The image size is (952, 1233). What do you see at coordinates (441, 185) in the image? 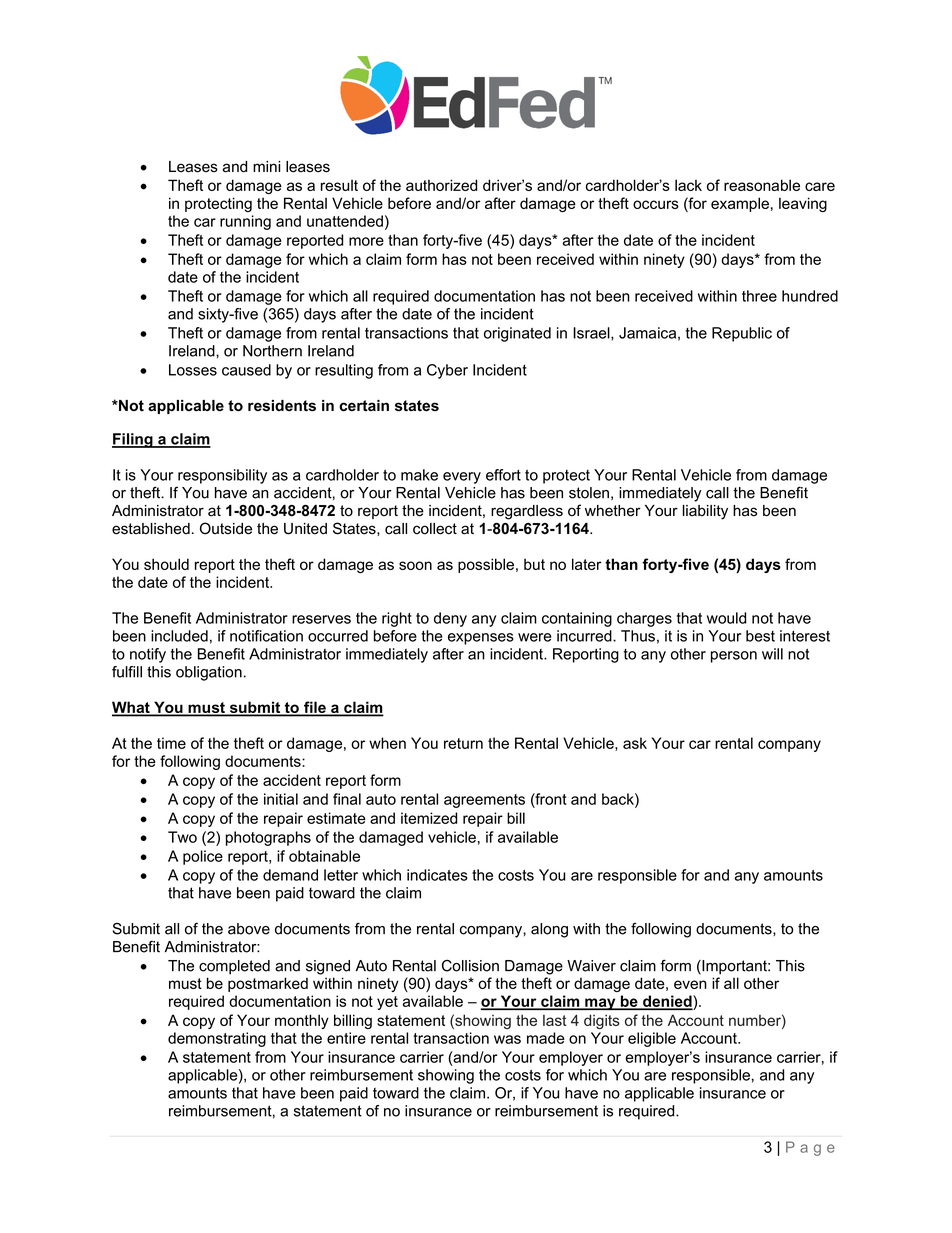
I see `authorized` at bounding box center [441, 185].
